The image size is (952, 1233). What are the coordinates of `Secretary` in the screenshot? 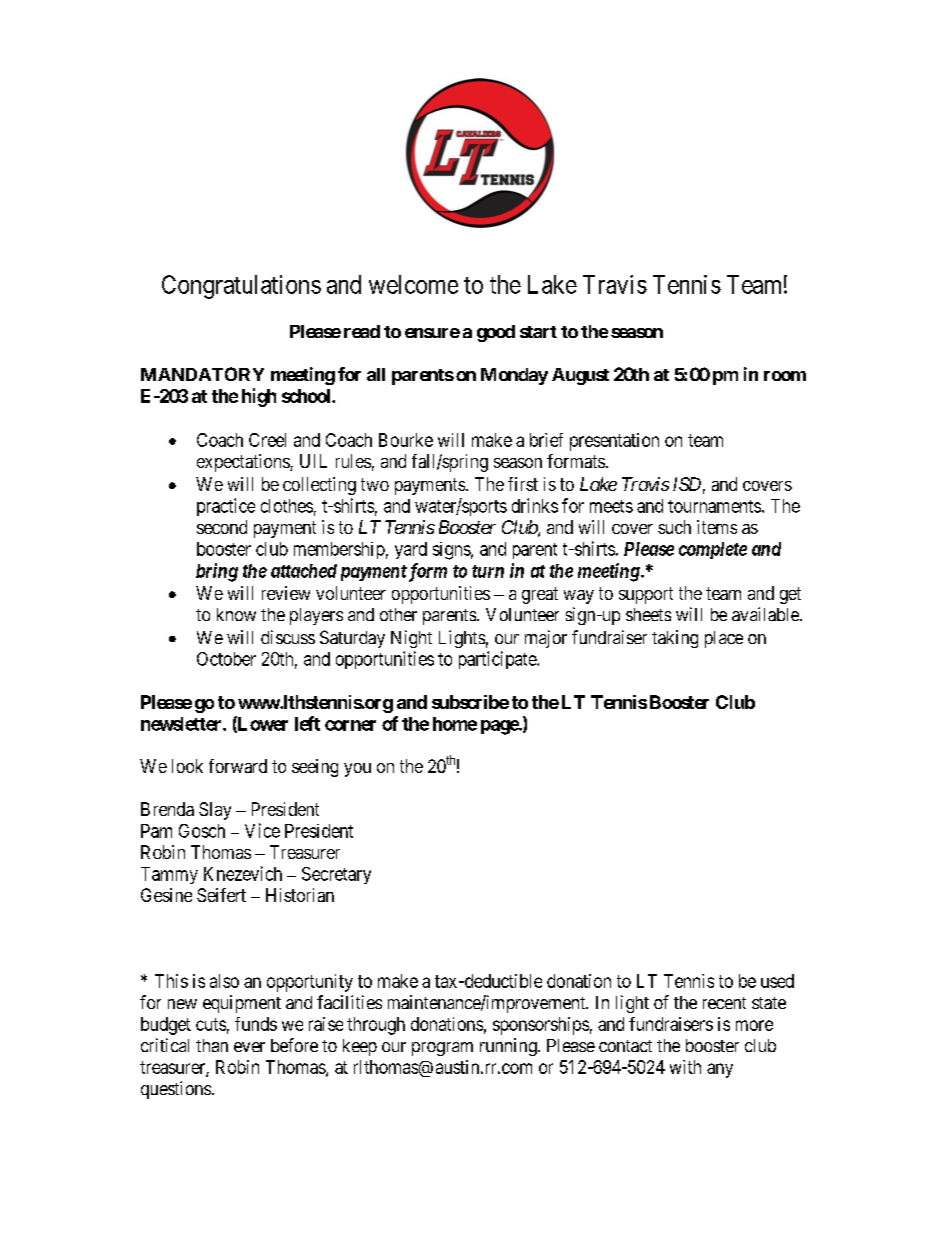 It's located at (336, 875).
